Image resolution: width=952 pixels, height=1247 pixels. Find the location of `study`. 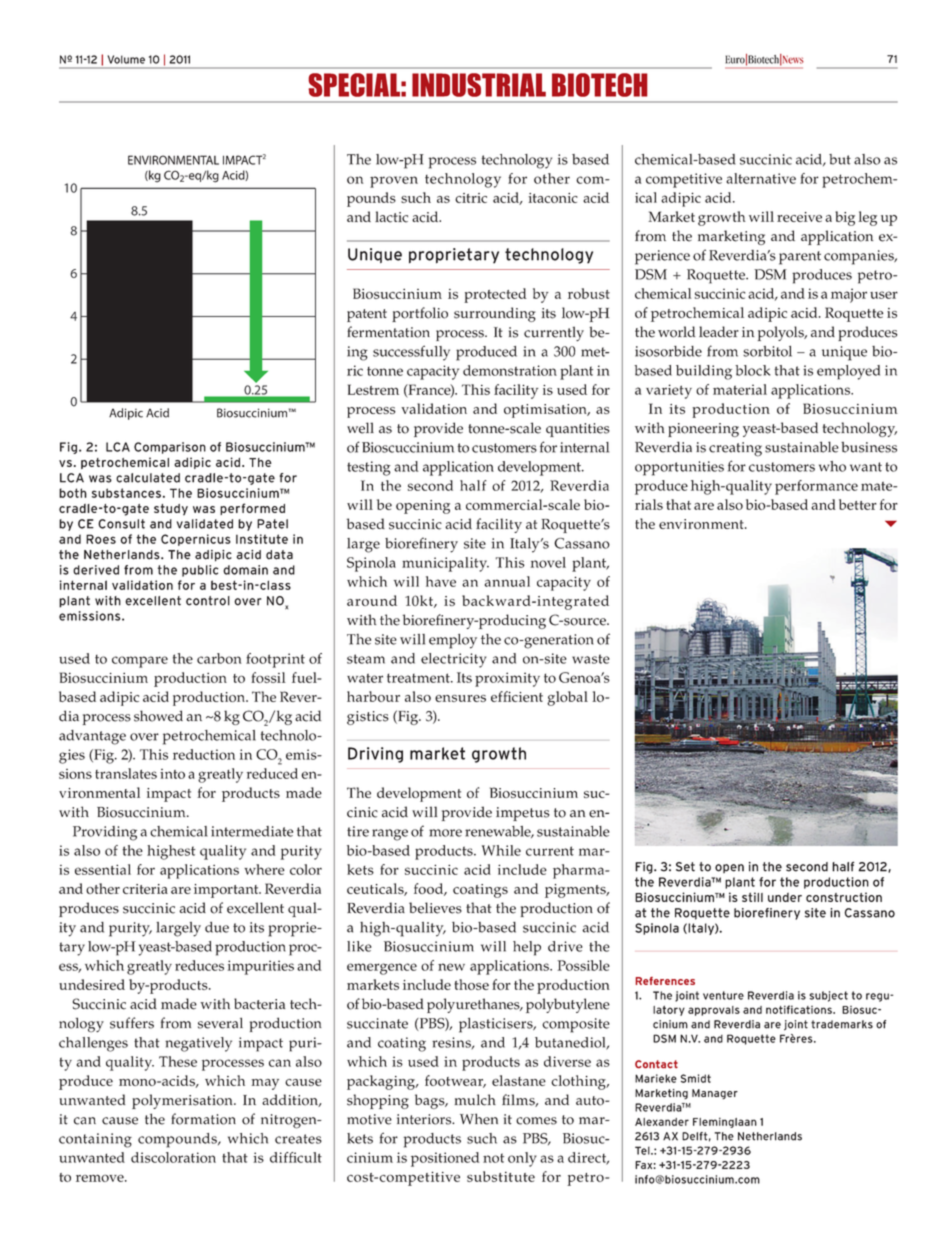

study is located at coordinates (171, 510).
